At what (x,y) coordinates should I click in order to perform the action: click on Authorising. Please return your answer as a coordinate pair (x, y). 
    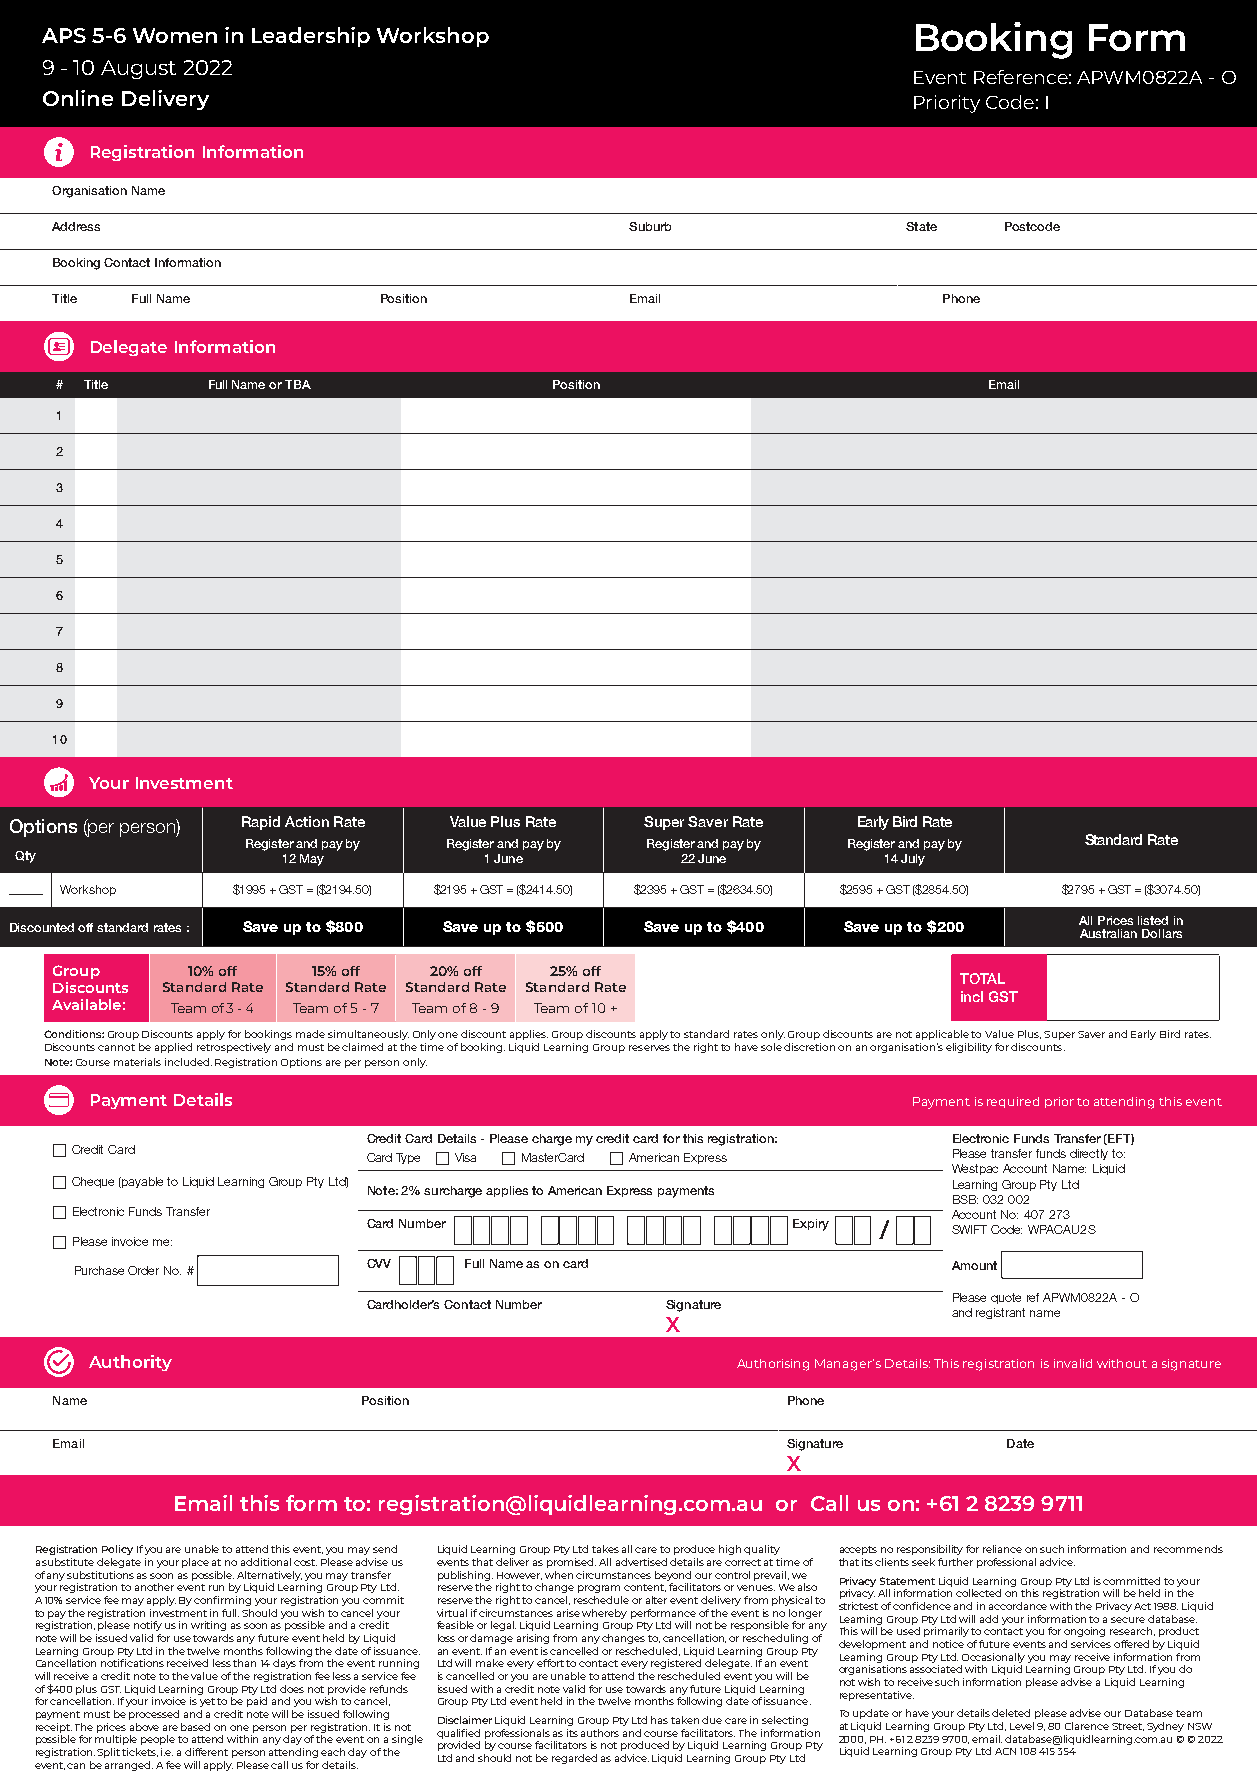
    Looking at the image, I should click on (773, 1365).
